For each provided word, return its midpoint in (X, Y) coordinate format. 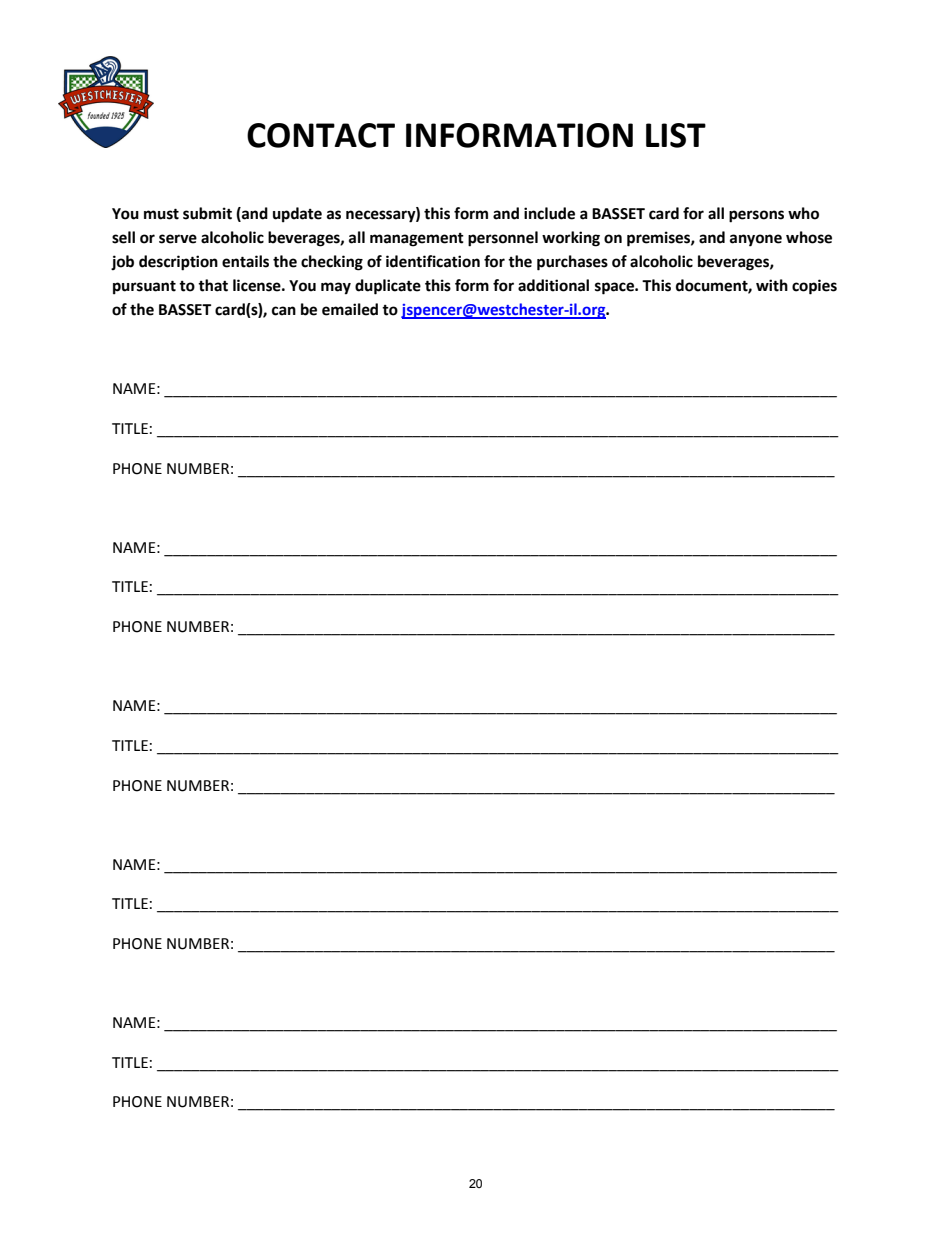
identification (433, 261)
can (284, 311)
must (161, 214)
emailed (350, 309)
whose (809, 237)
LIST (676, 135)
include (549, 213)
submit (207, 213)
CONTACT (321, 135)
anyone (756, 240)
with (772, 285)
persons (756, 216)
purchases (572, 263)
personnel (503, 239)
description (178, 263)
